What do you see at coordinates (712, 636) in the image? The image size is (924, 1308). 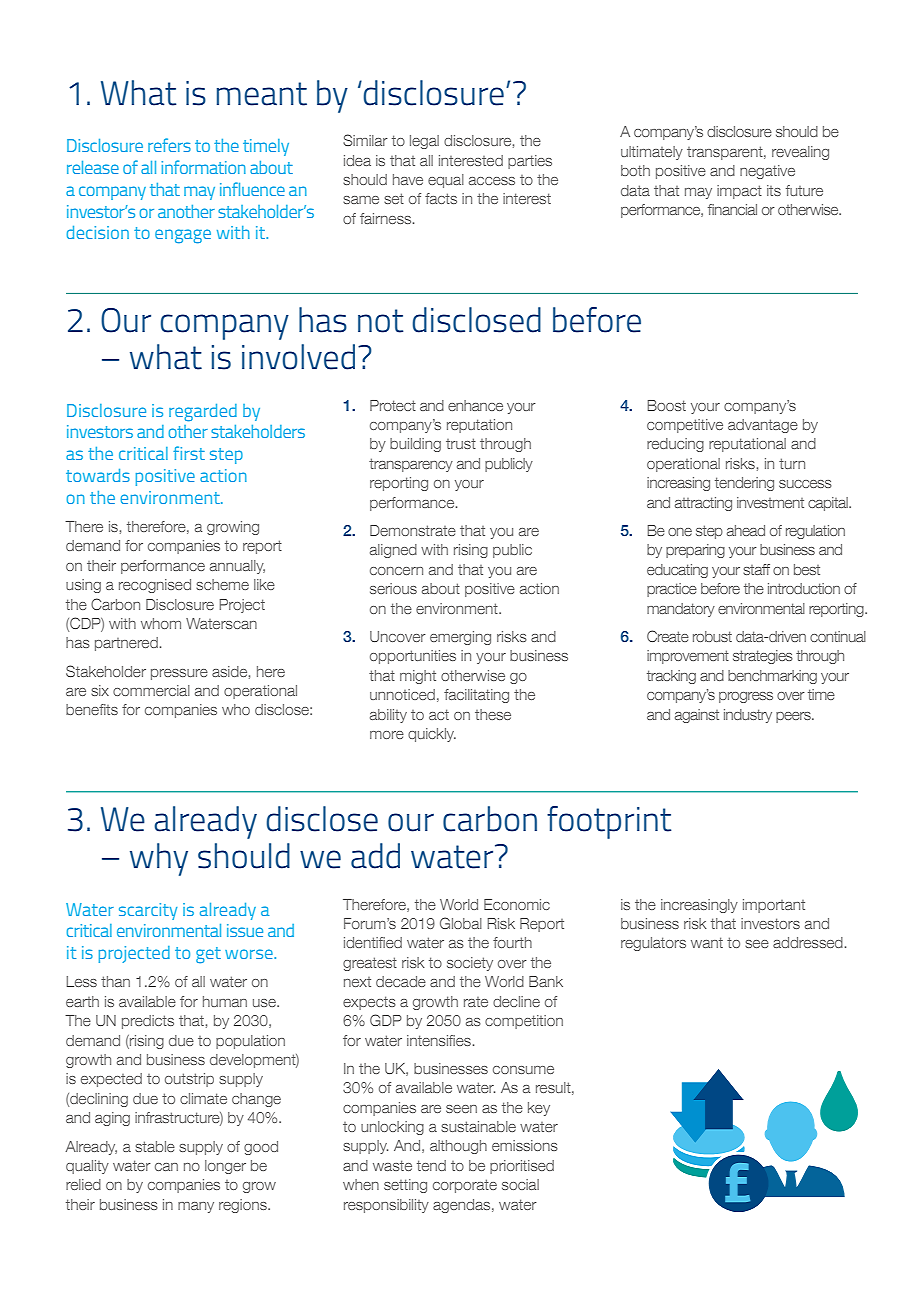 I see `robust` at bounding box center [712, 636].
